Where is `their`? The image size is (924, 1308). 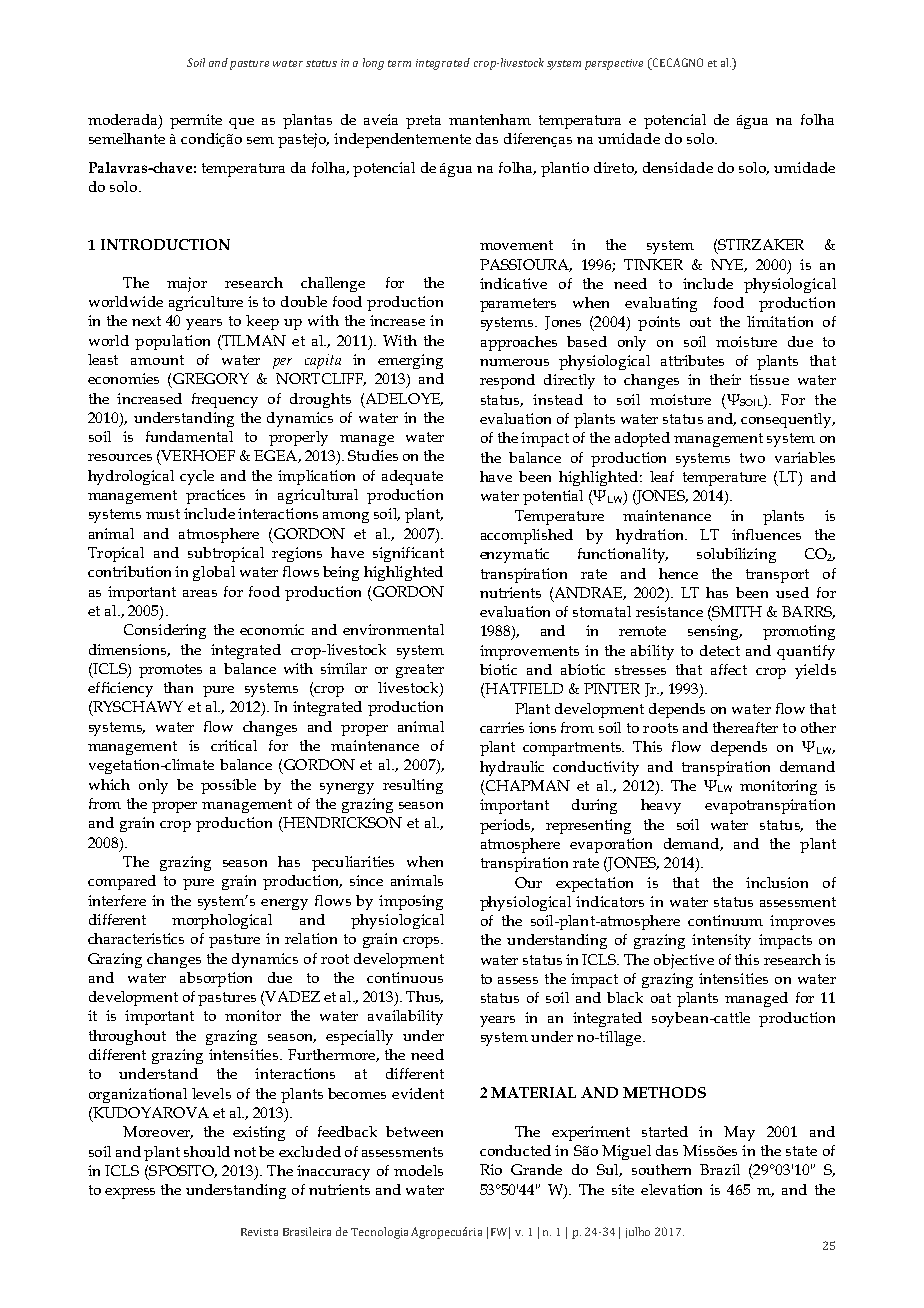
their is located at coordinates (725, 379).
